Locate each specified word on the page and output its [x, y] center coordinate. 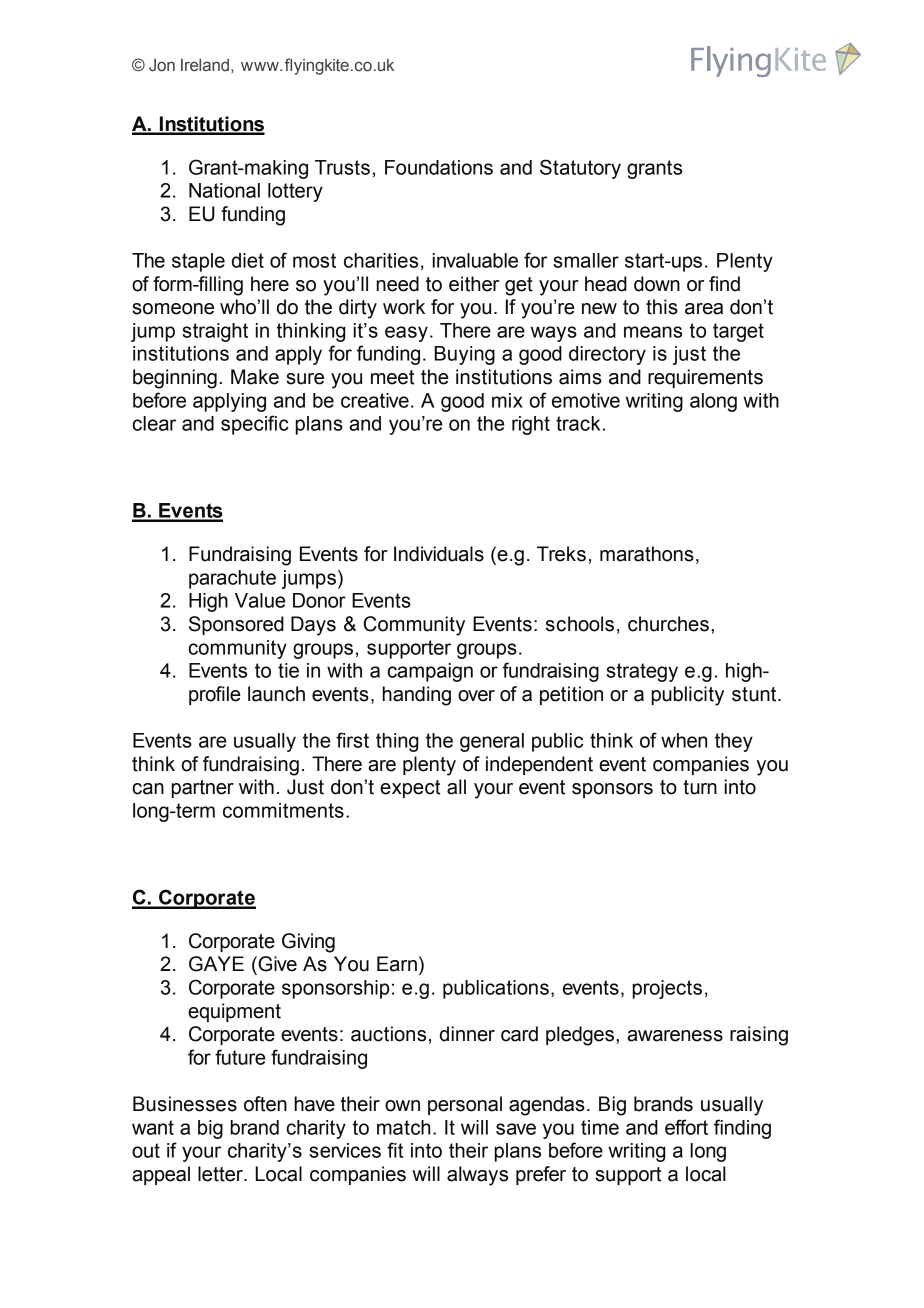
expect [410, 789]
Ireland [206, 65]
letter [221, 1174]
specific [255, 425]
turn [700, 787]
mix [507, 400]
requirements [705, 378]
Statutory [580, 169]
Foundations [439, 167]
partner [203, 789]
